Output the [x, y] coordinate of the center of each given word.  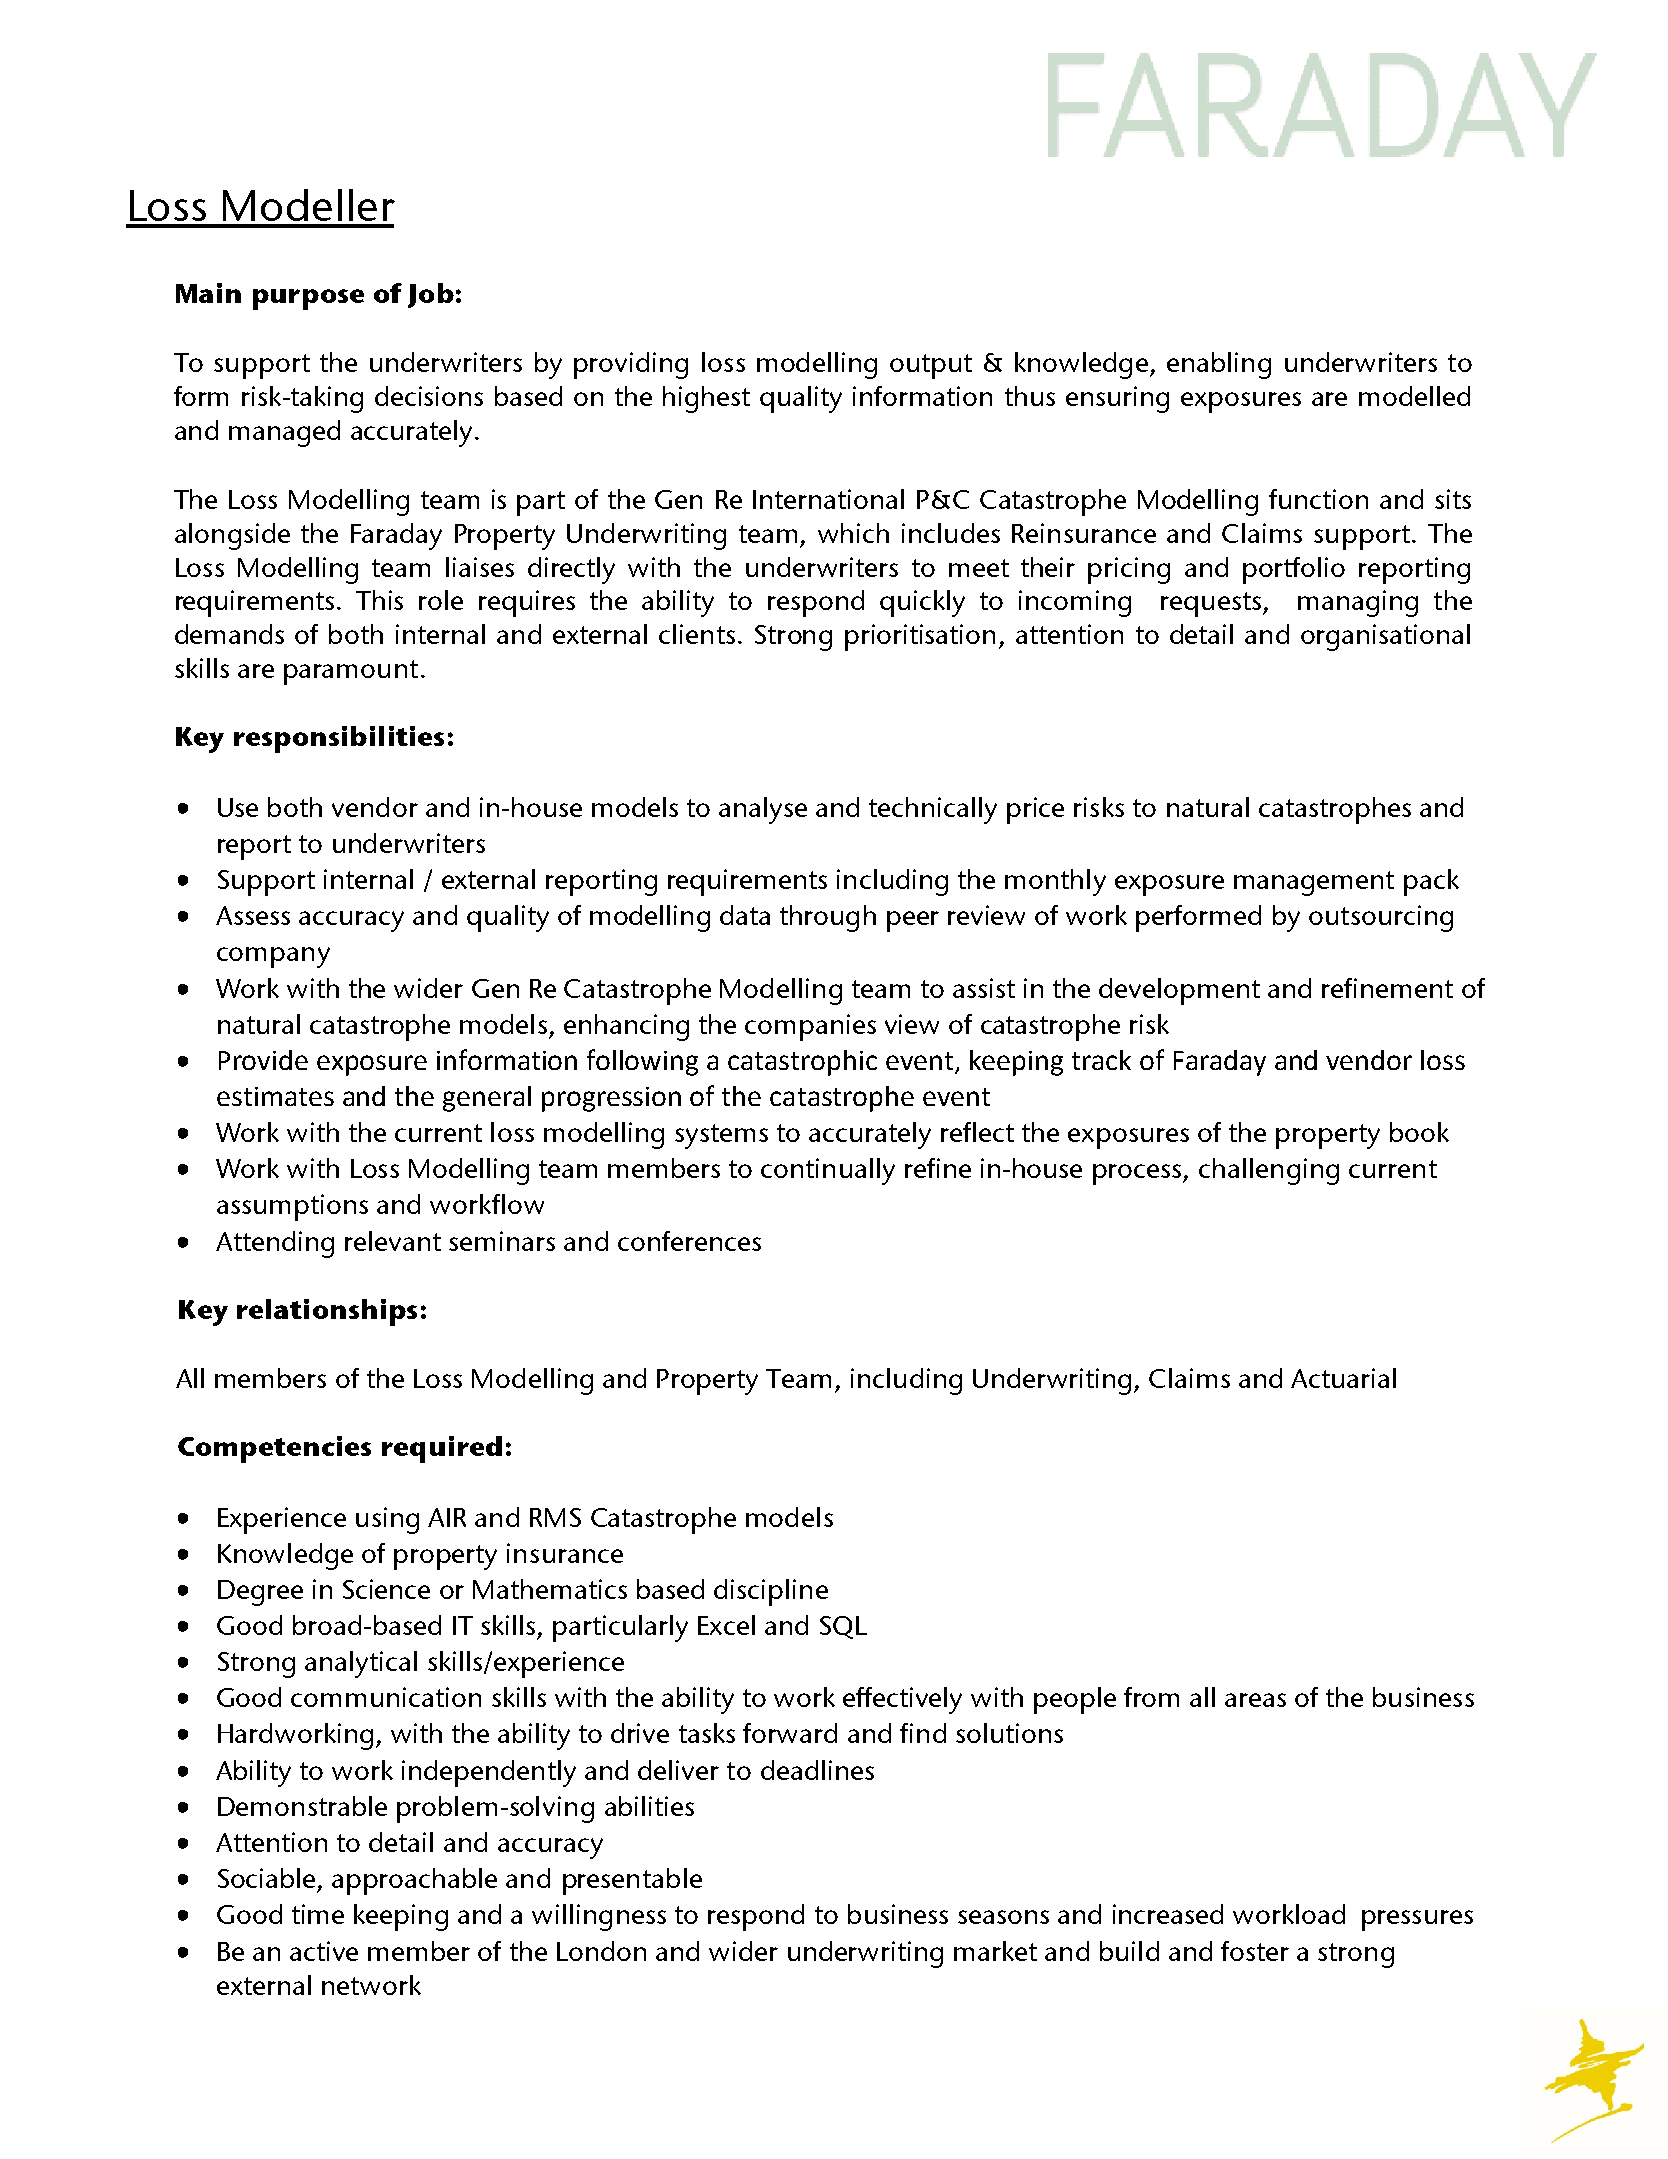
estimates [275, 1096]
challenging [1269, 1171]
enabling [1219, 365]
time [318, 1914]
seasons [1003, 1917]
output [931, 366]
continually [828, 1171]
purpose [308, 299]
